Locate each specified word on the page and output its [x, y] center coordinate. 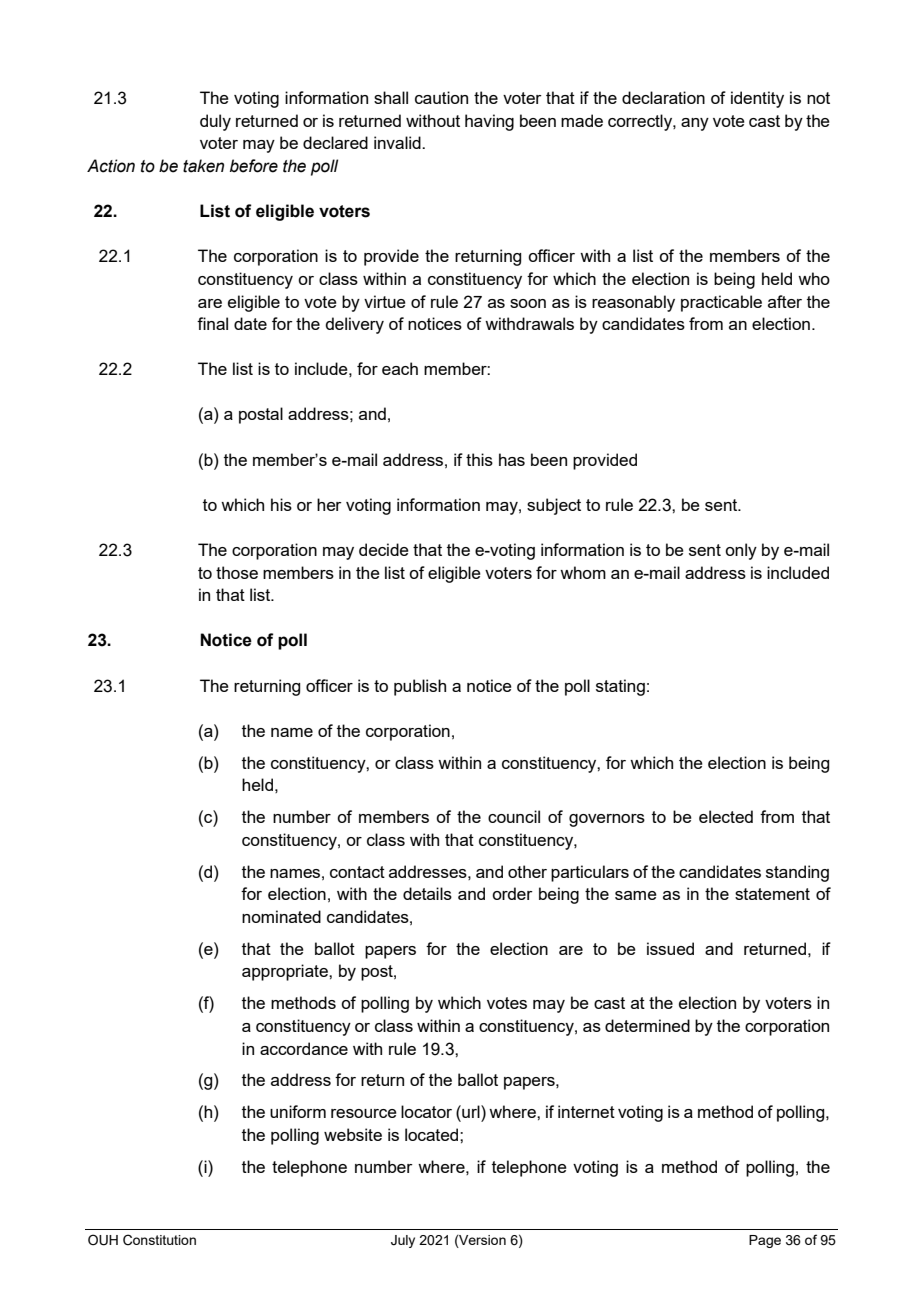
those [237, 572]
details [427, 893]
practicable [721, 303]
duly [215, 122]
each [400, 368]
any [695, 124]
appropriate [286, 972]
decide [384, 549]
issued [670, 948]
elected [726, 816]
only [741, 551]
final [212, 323]
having [489, 122]
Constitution [159, 1240]
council [514, 816]
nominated [281, 916]
